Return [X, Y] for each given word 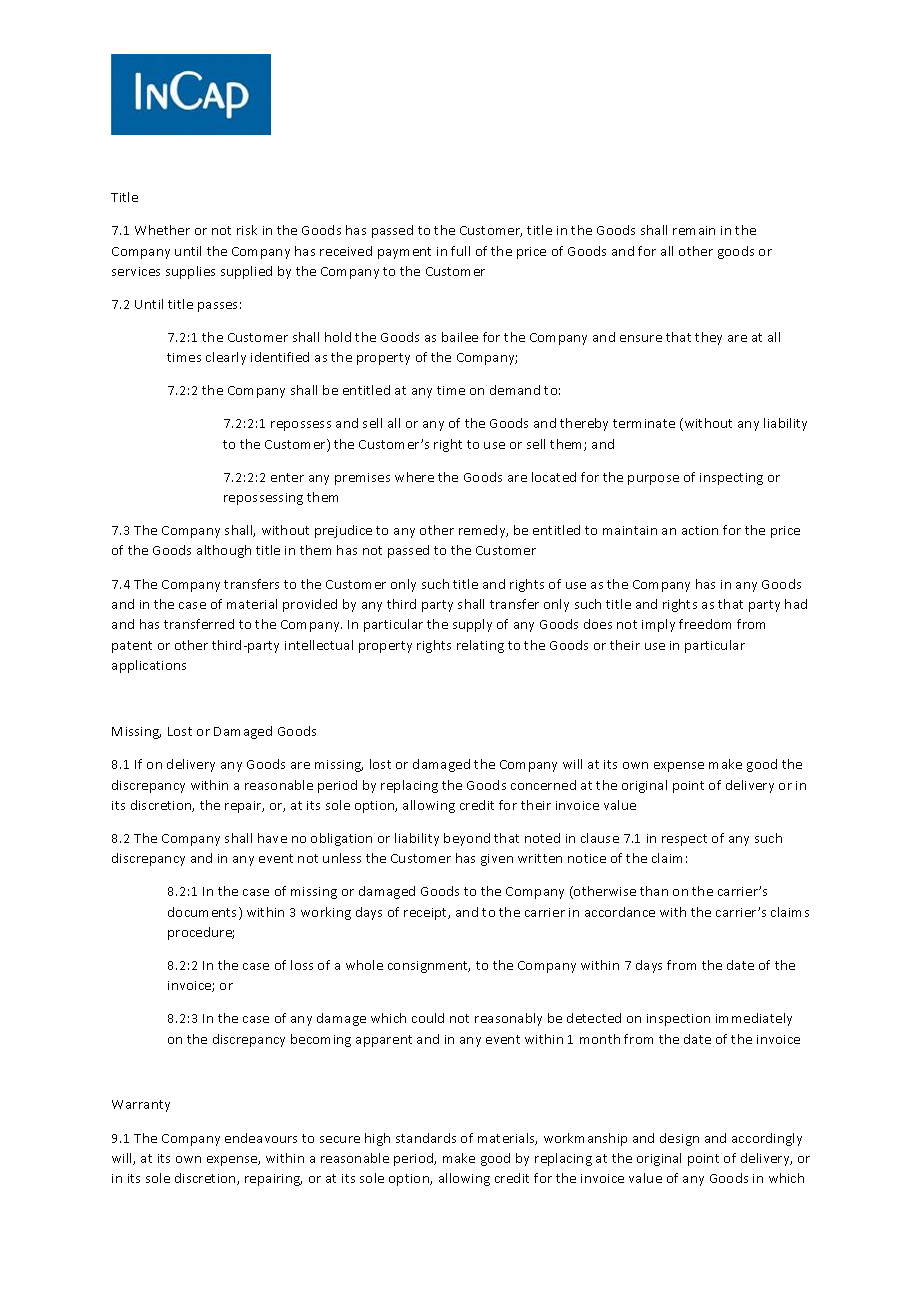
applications [149, 666]
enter [287, 477]
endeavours [261, 1138]
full [460, 251]
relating [480, 646]
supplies [190, 272]
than [654, 891]
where [414, 477]
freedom [705, 624]
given [497, 860]
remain [694, 230]
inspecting [731, 479]
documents [204, 913]
